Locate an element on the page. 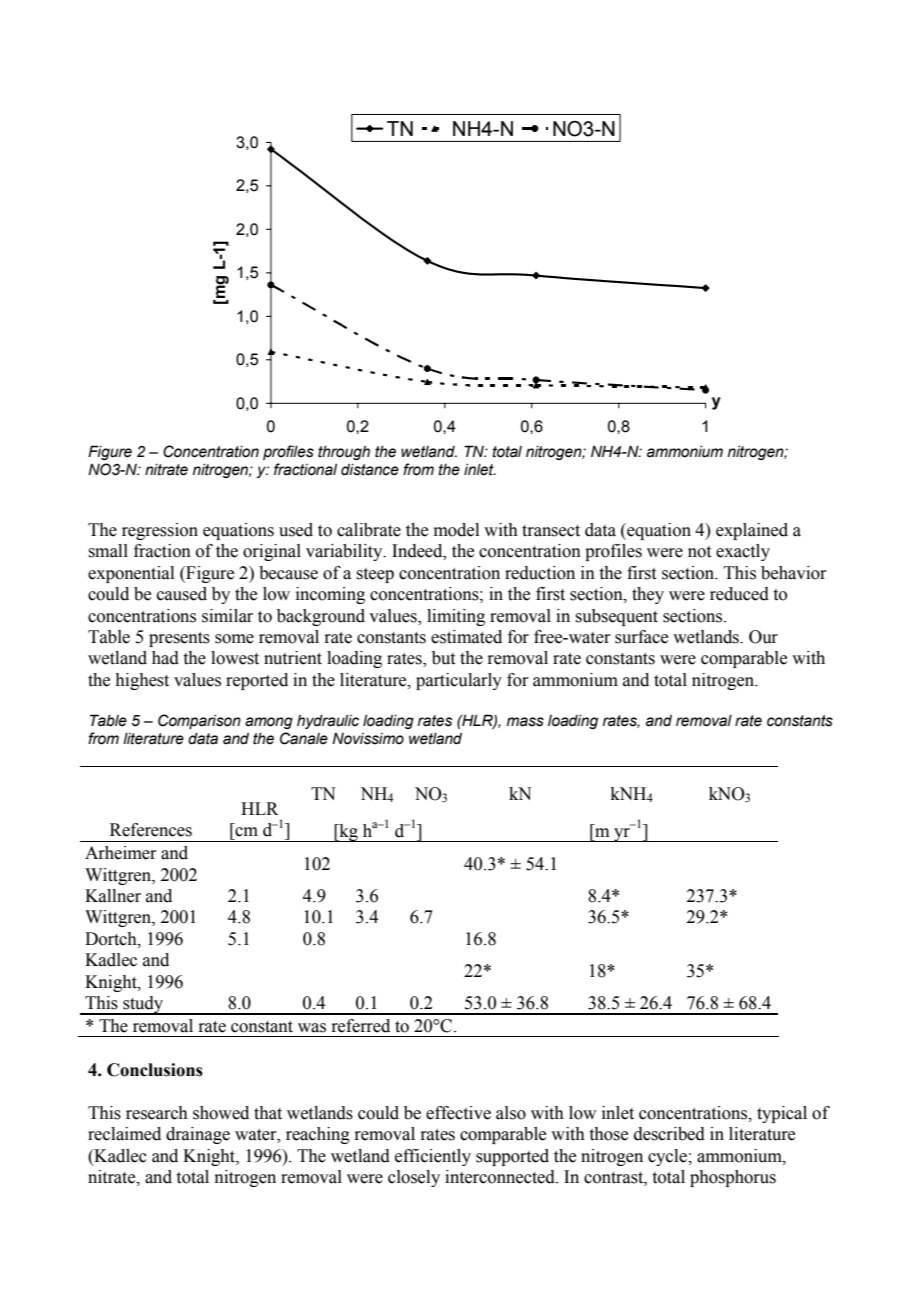 The width and height of the document is (924, 1308). efficiently is located at coordinates (433, 1157).
